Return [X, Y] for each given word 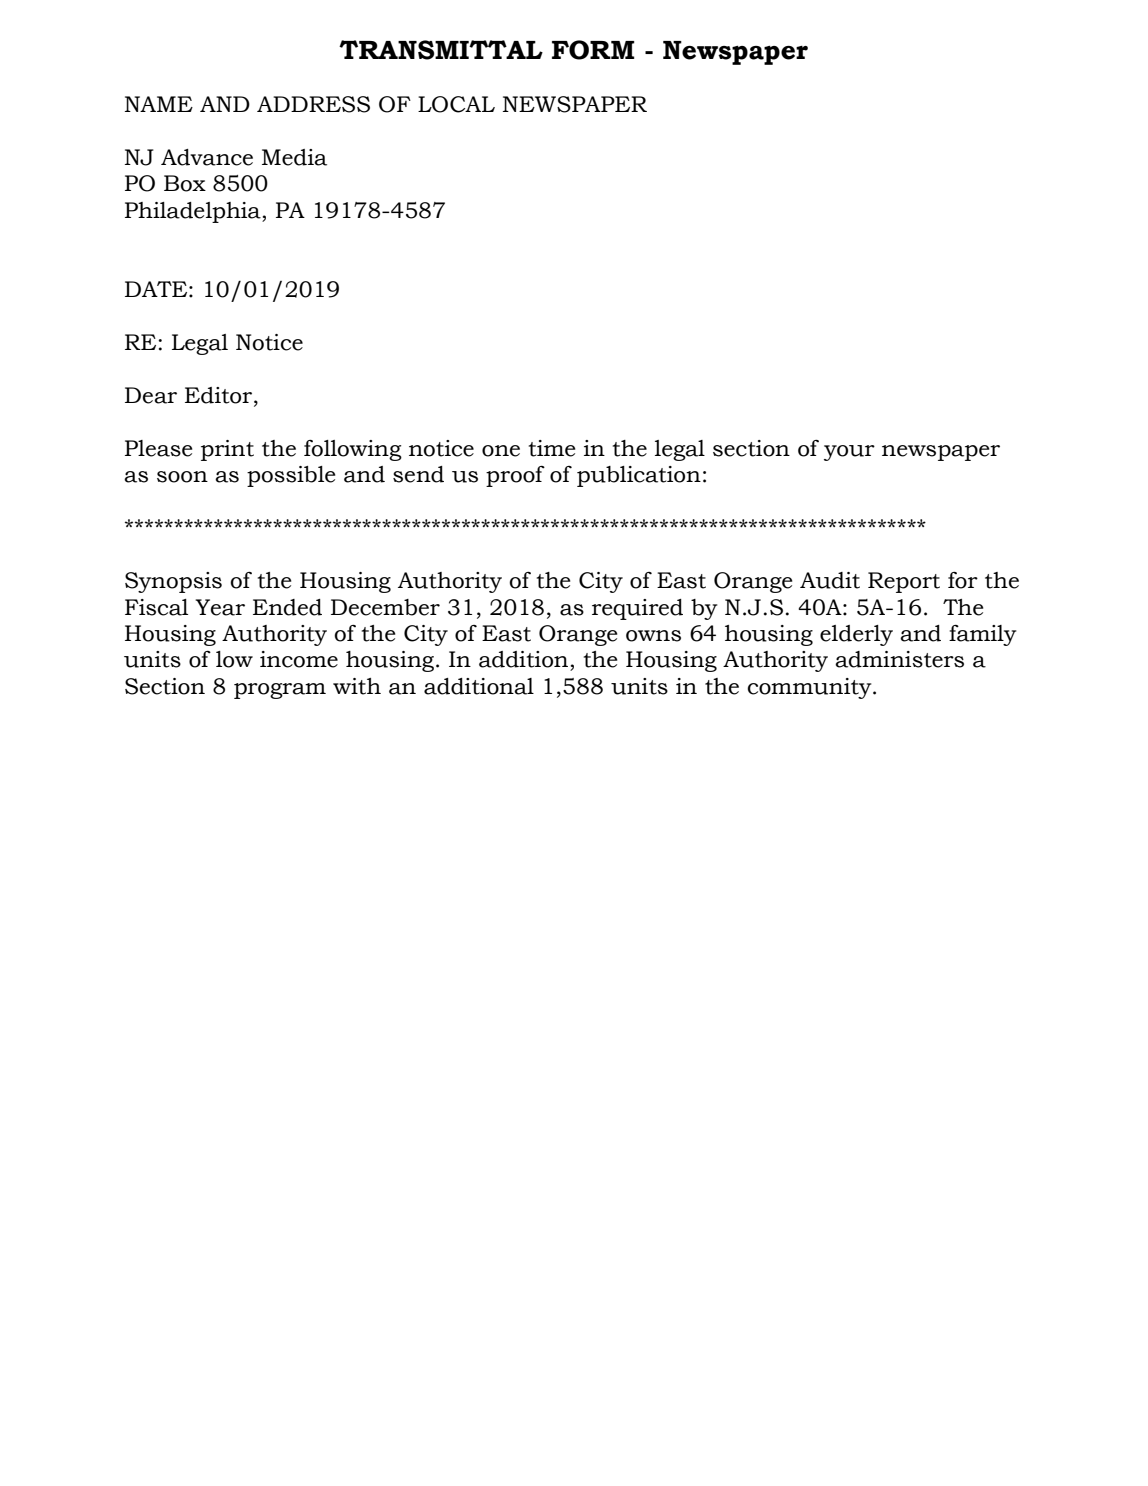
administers [899, 659]
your [849, 453]
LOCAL [456, 104]
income [299, 659]
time [552, 448]
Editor [220, 396]
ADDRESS [313, 104]
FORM [593, 50]
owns [653, 636]
